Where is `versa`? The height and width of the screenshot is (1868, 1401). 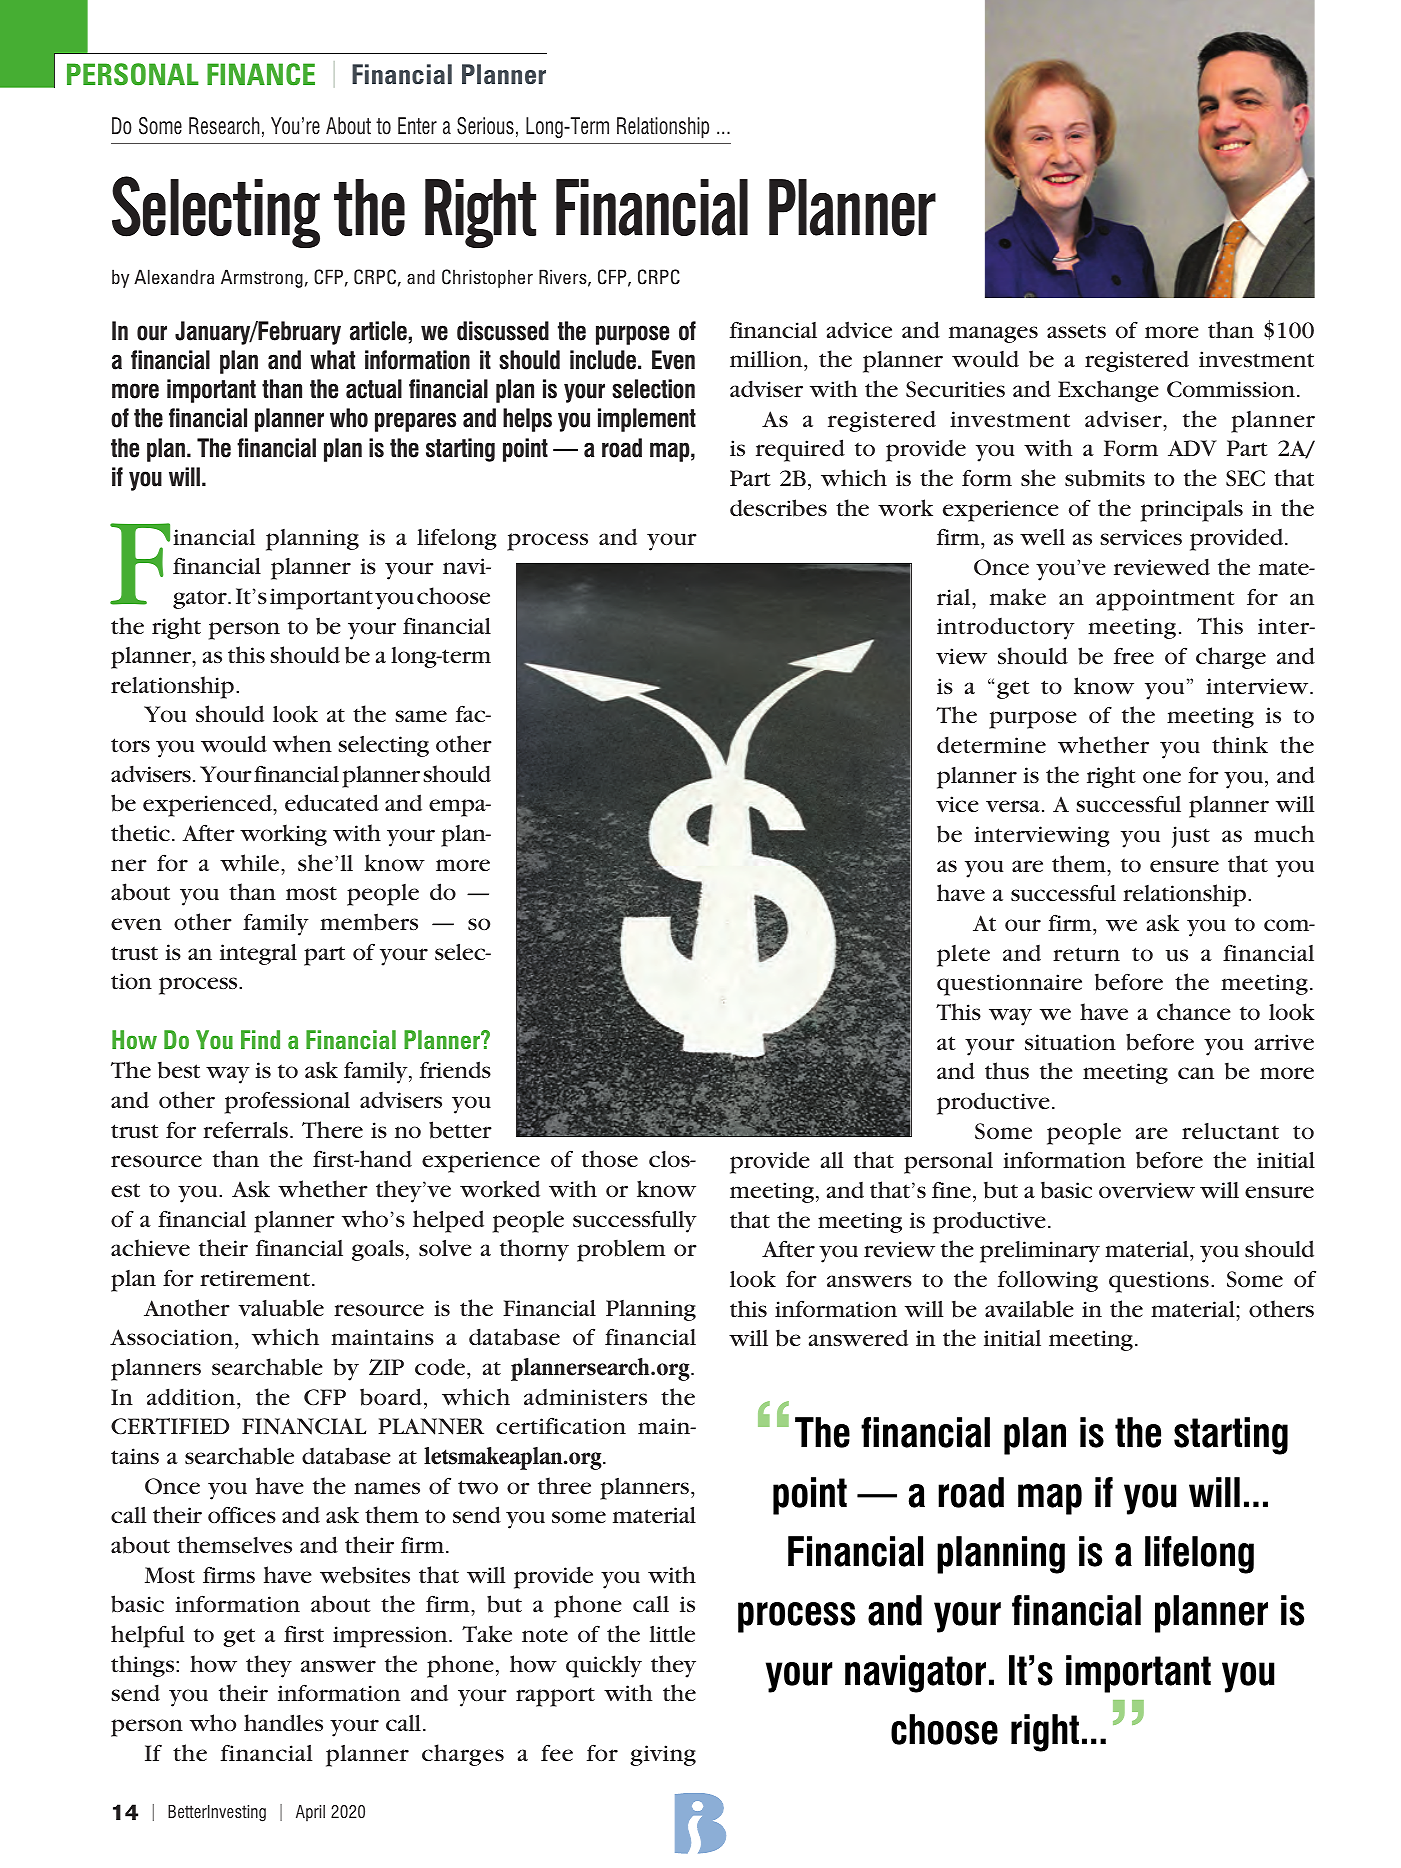 versa is located at coordinates (1013, 806).
